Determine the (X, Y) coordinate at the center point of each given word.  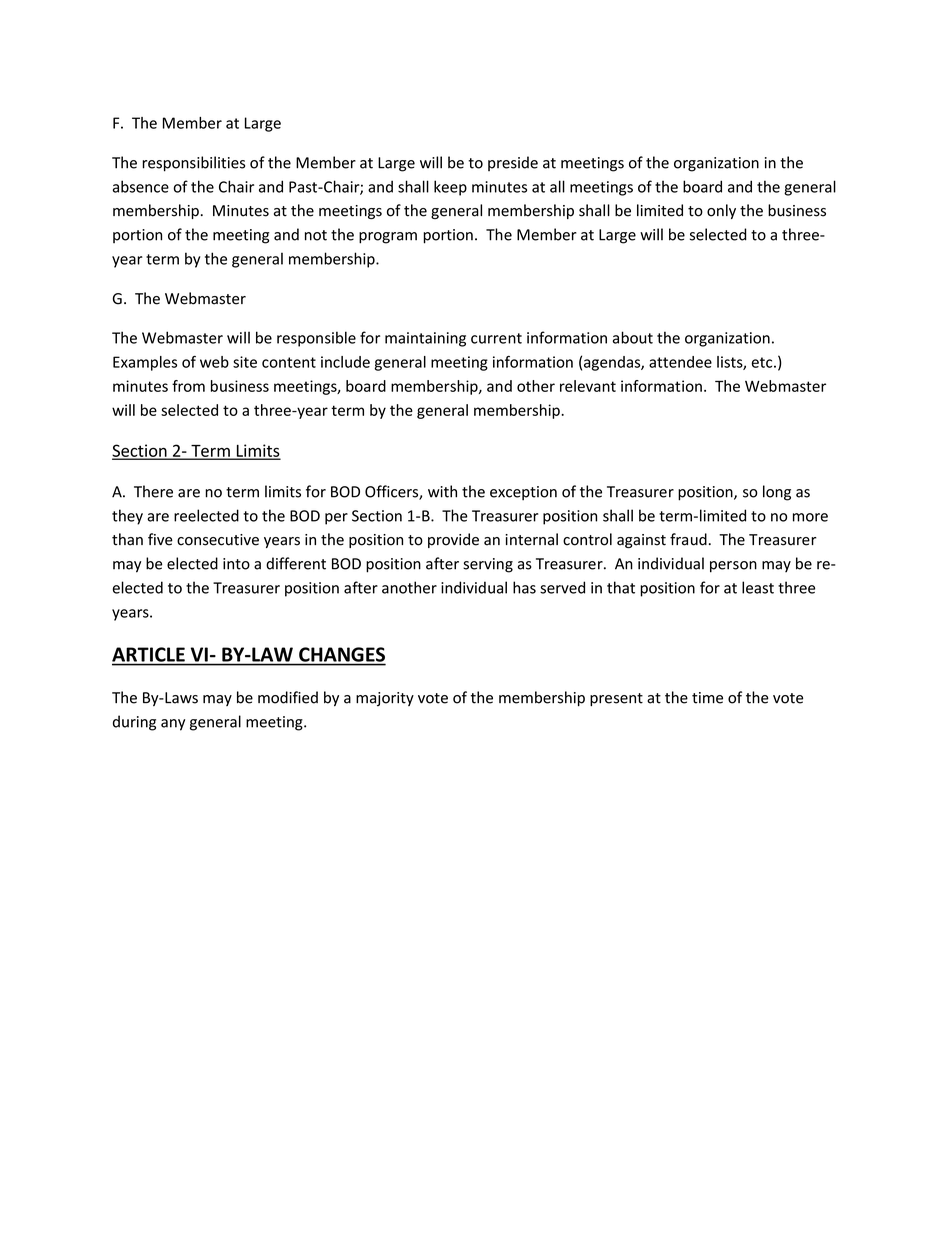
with (442, 491)
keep (450, 188)
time (707, 698)
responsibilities (193, 164)
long (777, 493)
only (721, 211)
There (153, 491)
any (173, 725)
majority (385, 699)
